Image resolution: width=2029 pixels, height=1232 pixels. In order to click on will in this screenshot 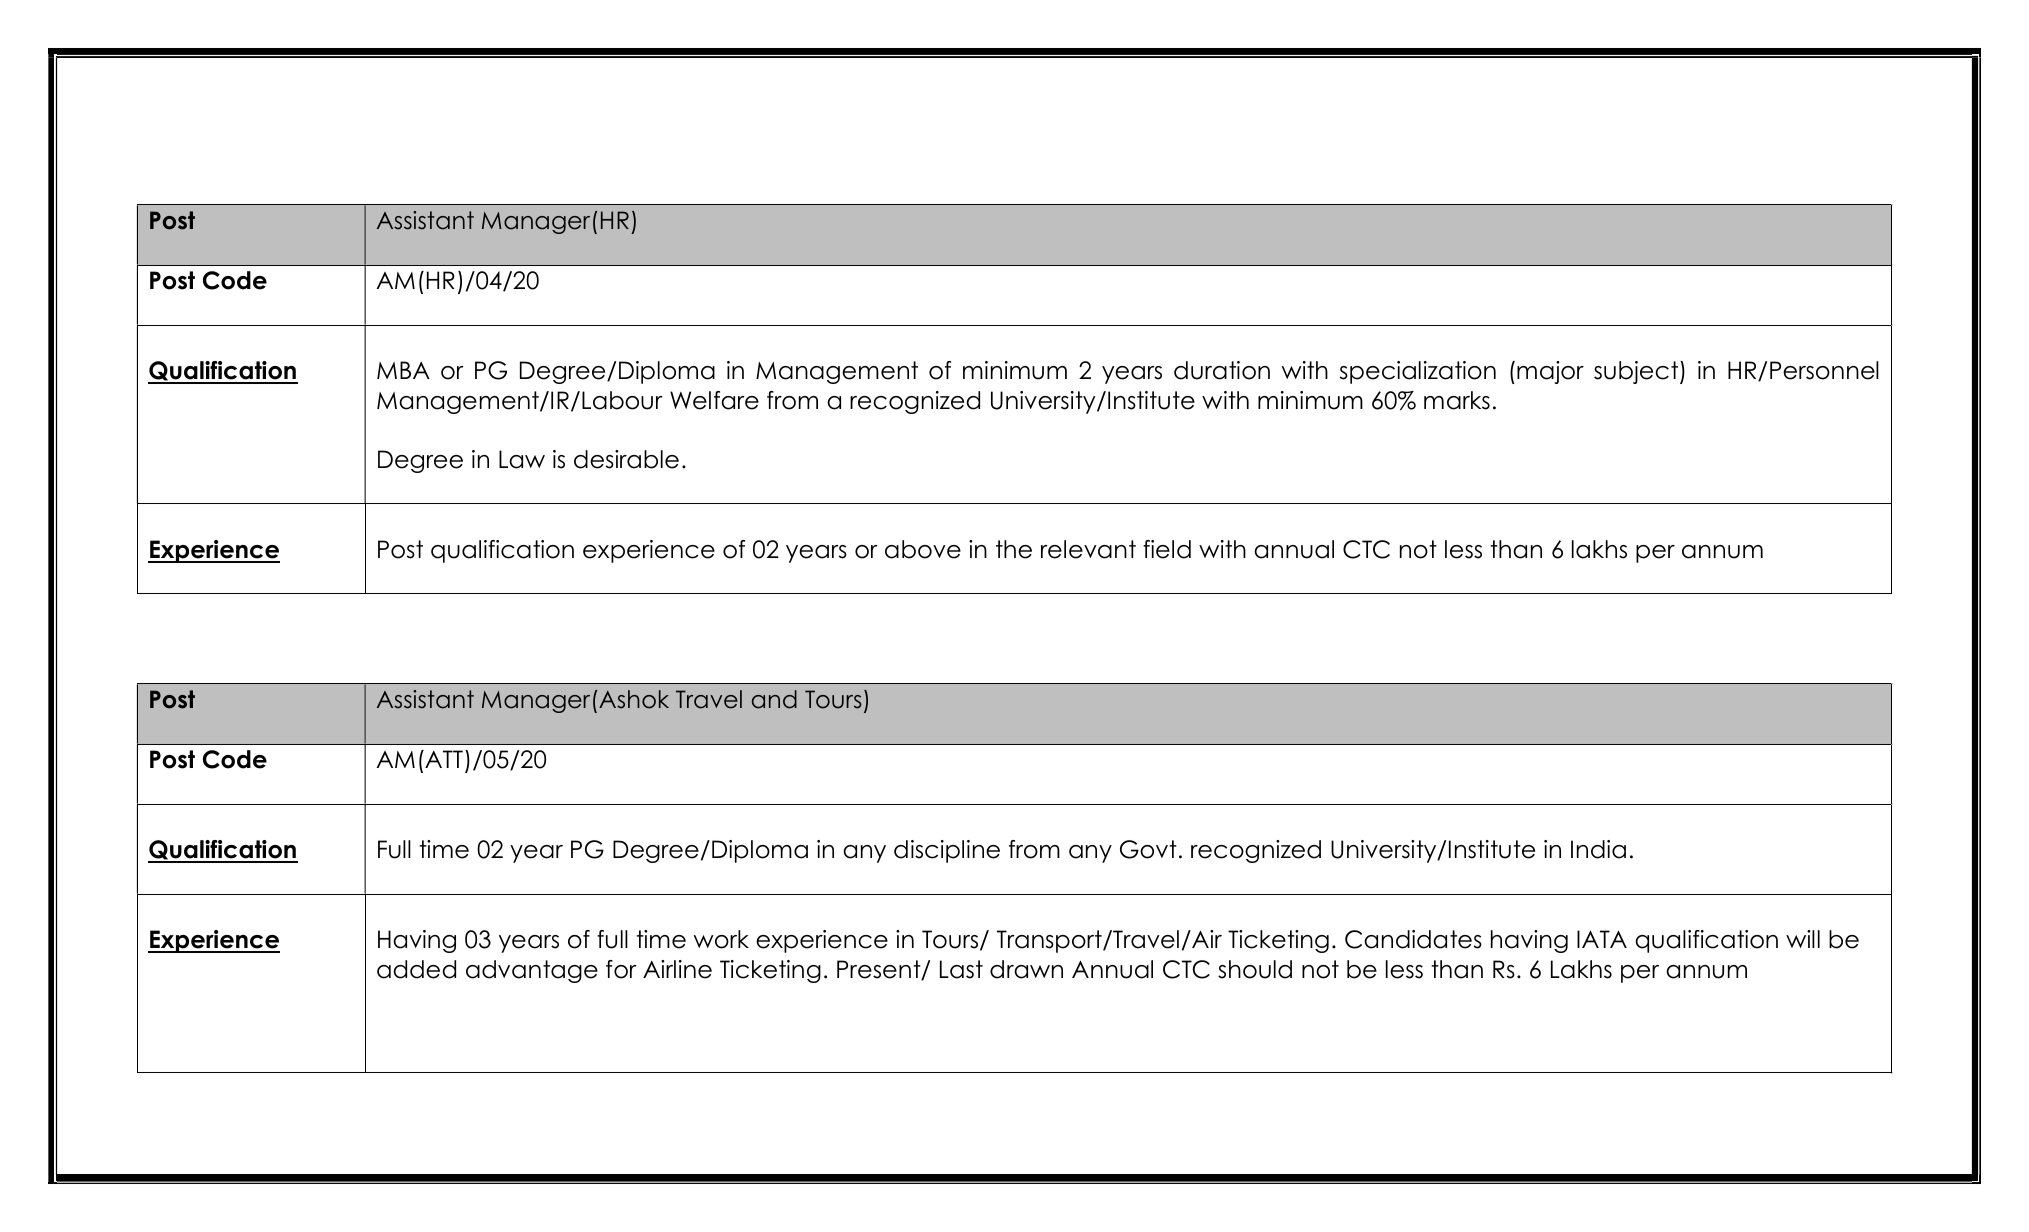, I will do `click(1803, 939)`.
